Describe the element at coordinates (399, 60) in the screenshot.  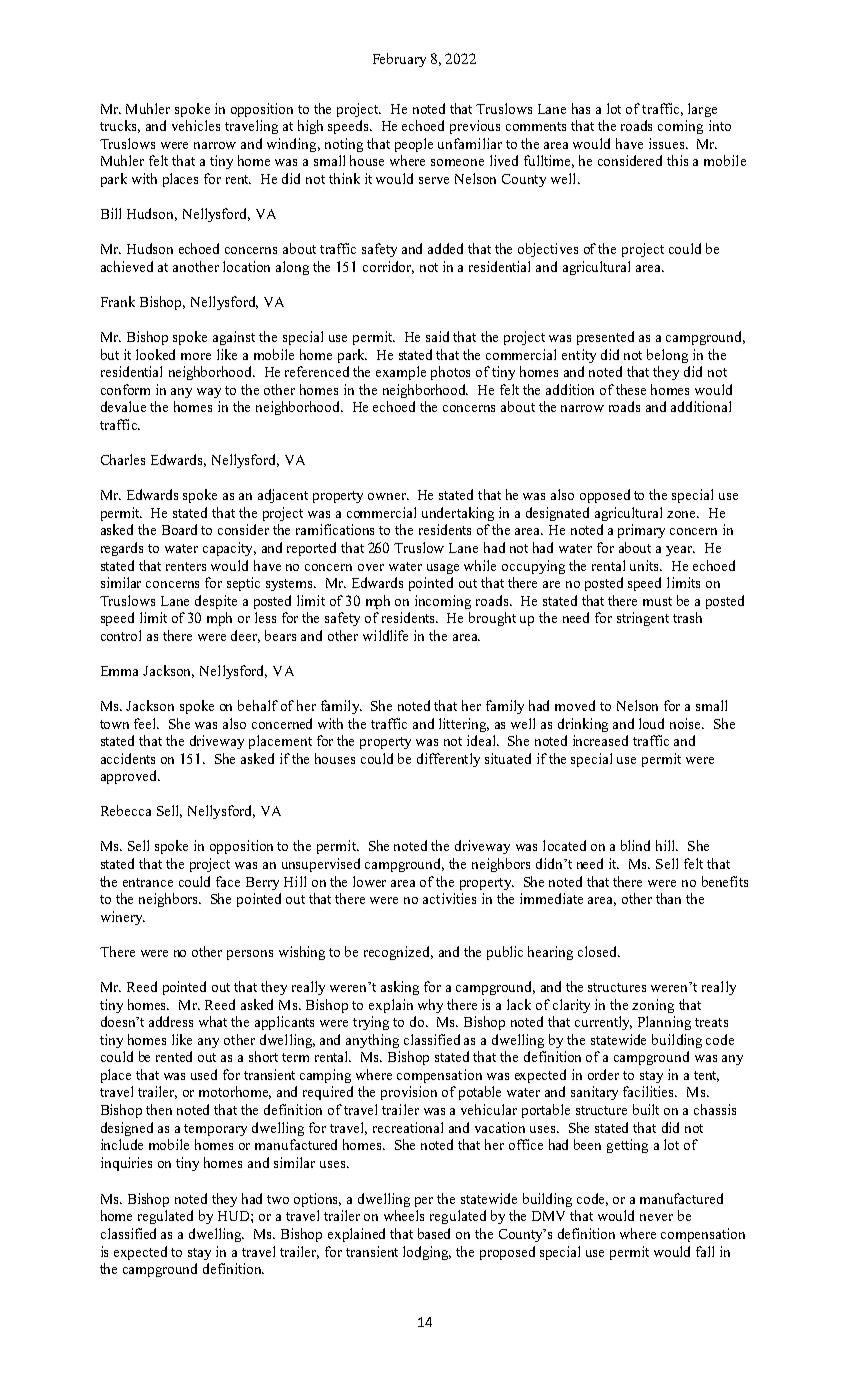
I see `February` at that location.
